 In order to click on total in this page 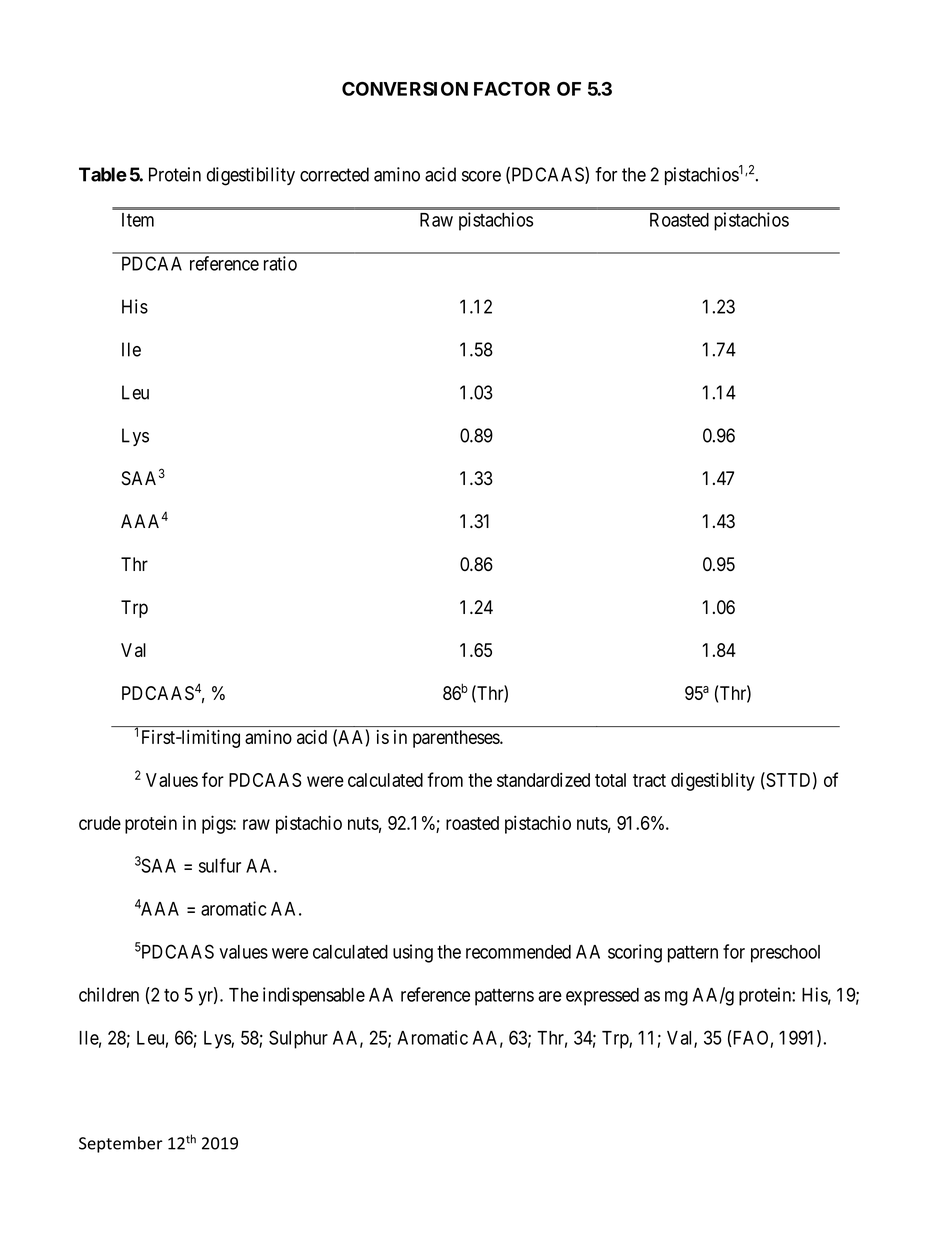, I will do `click(610, 780)`.
